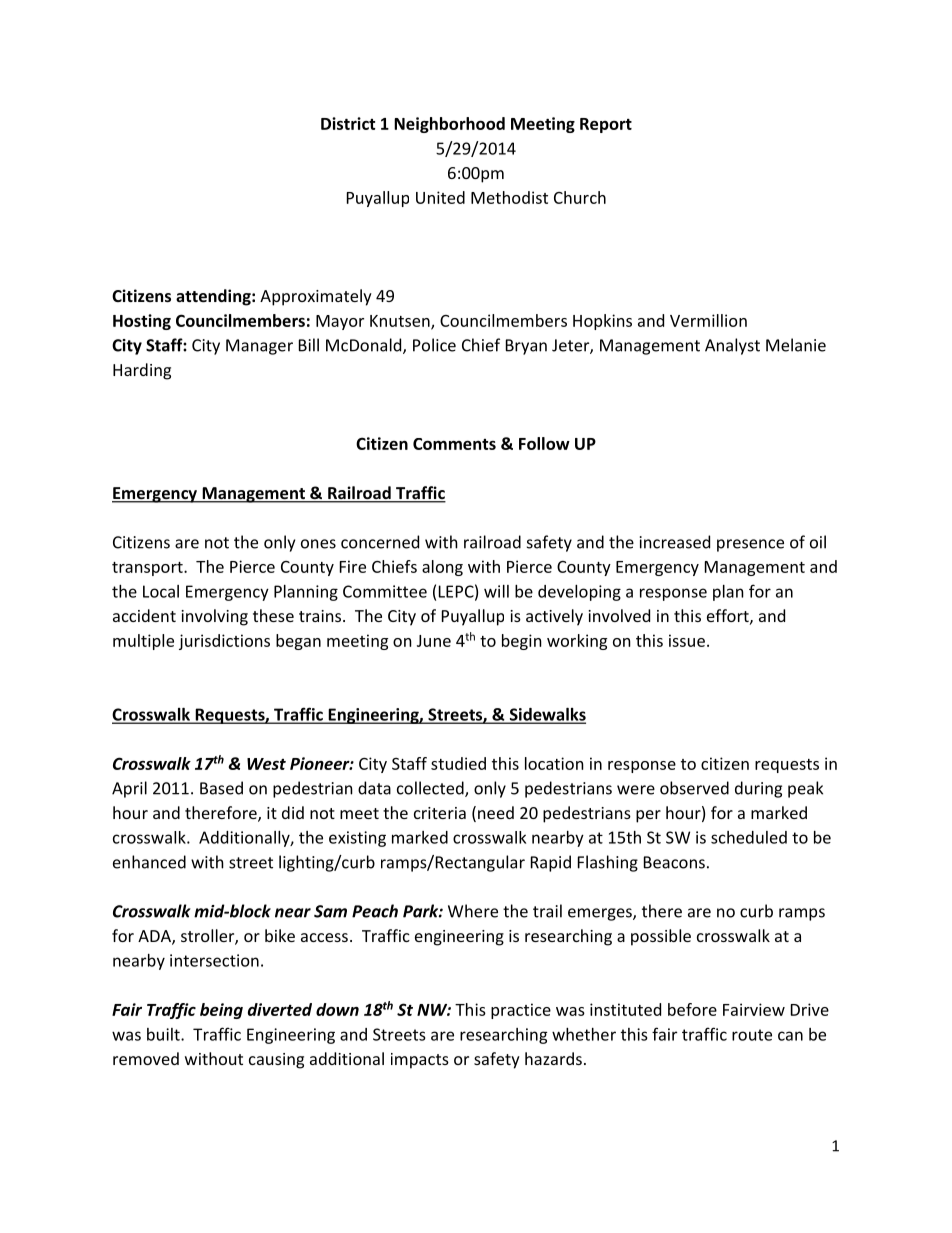  I want to click on presence, so click(750, 545).
